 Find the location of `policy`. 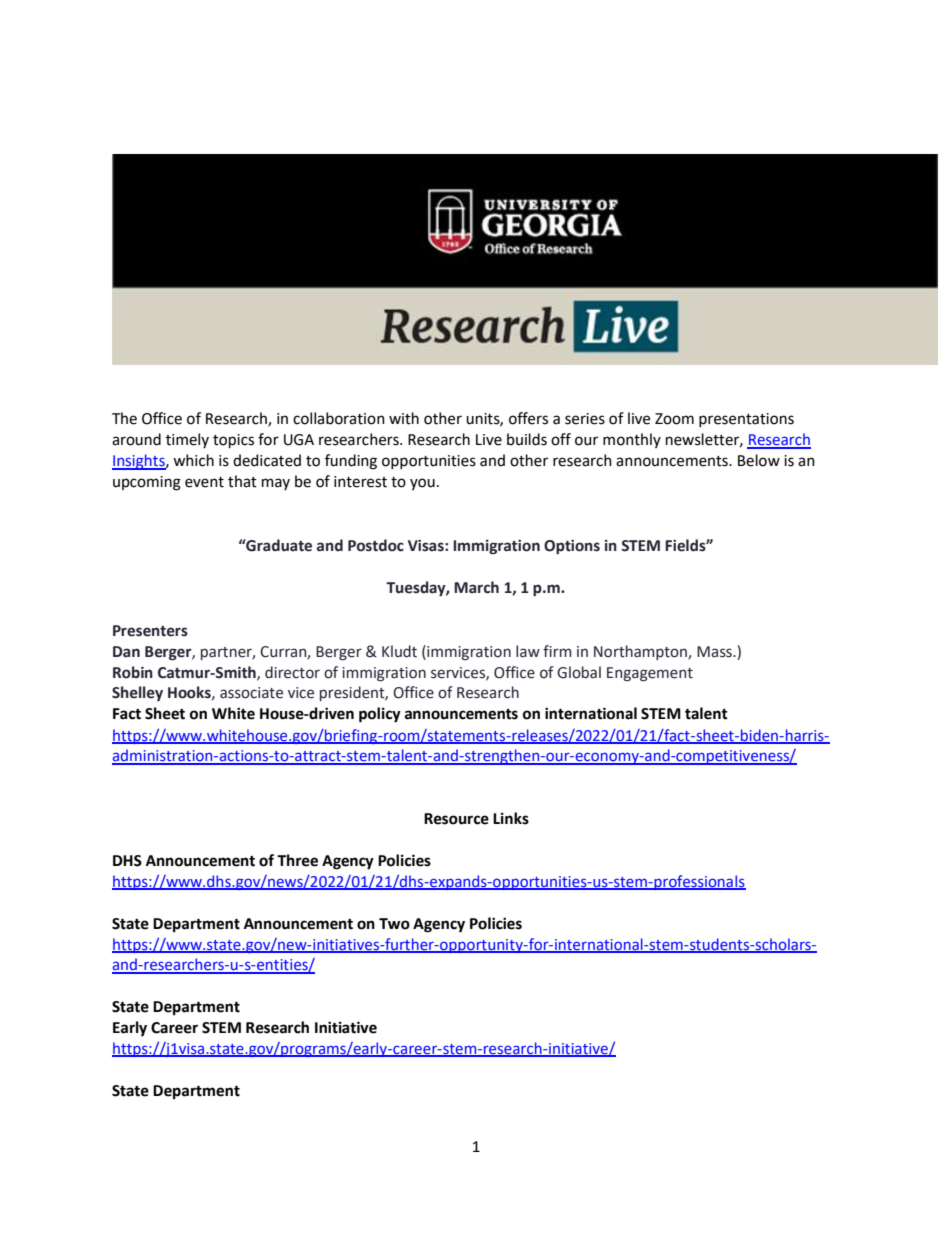

policy is located at coordinates (380, 715).
